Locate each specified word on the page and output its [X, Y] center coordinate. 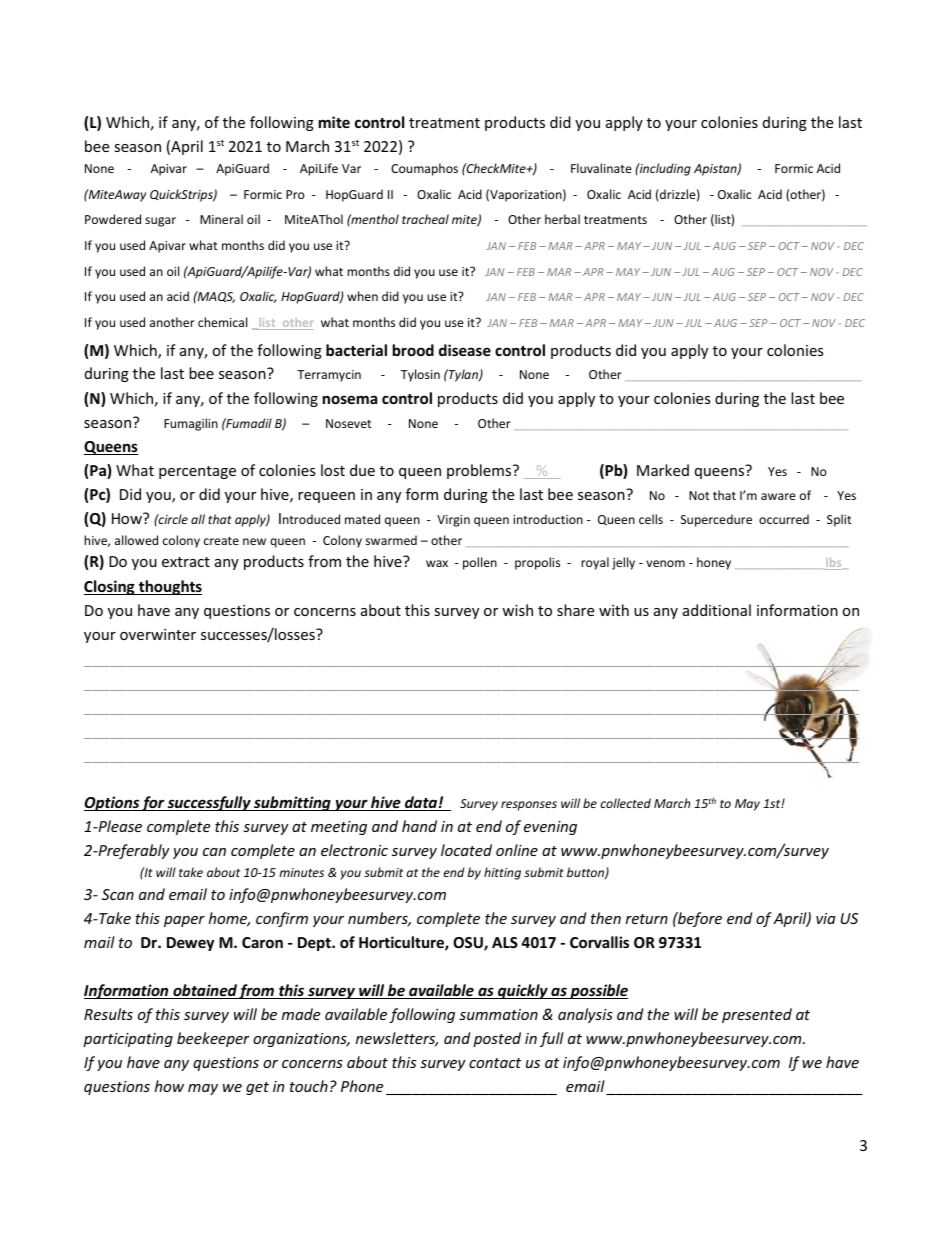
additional [717, 610]
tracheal [425, 219]
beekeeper [213, 1039]
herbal [562, 219]
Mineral [221, 219]
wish [517, 610]
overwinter [158, 634]
